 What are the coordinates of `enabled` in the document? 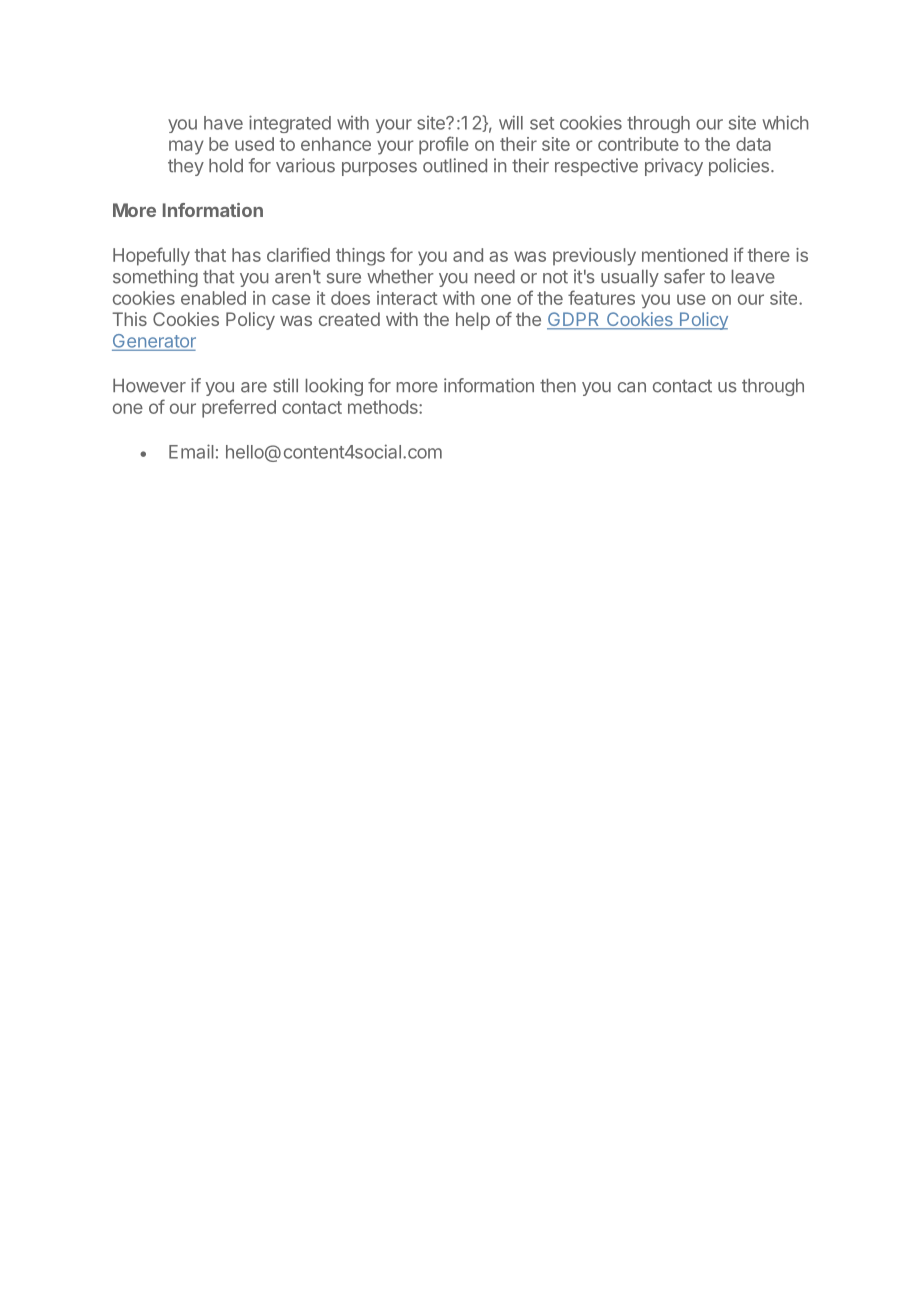 It's located at (213, 298).
